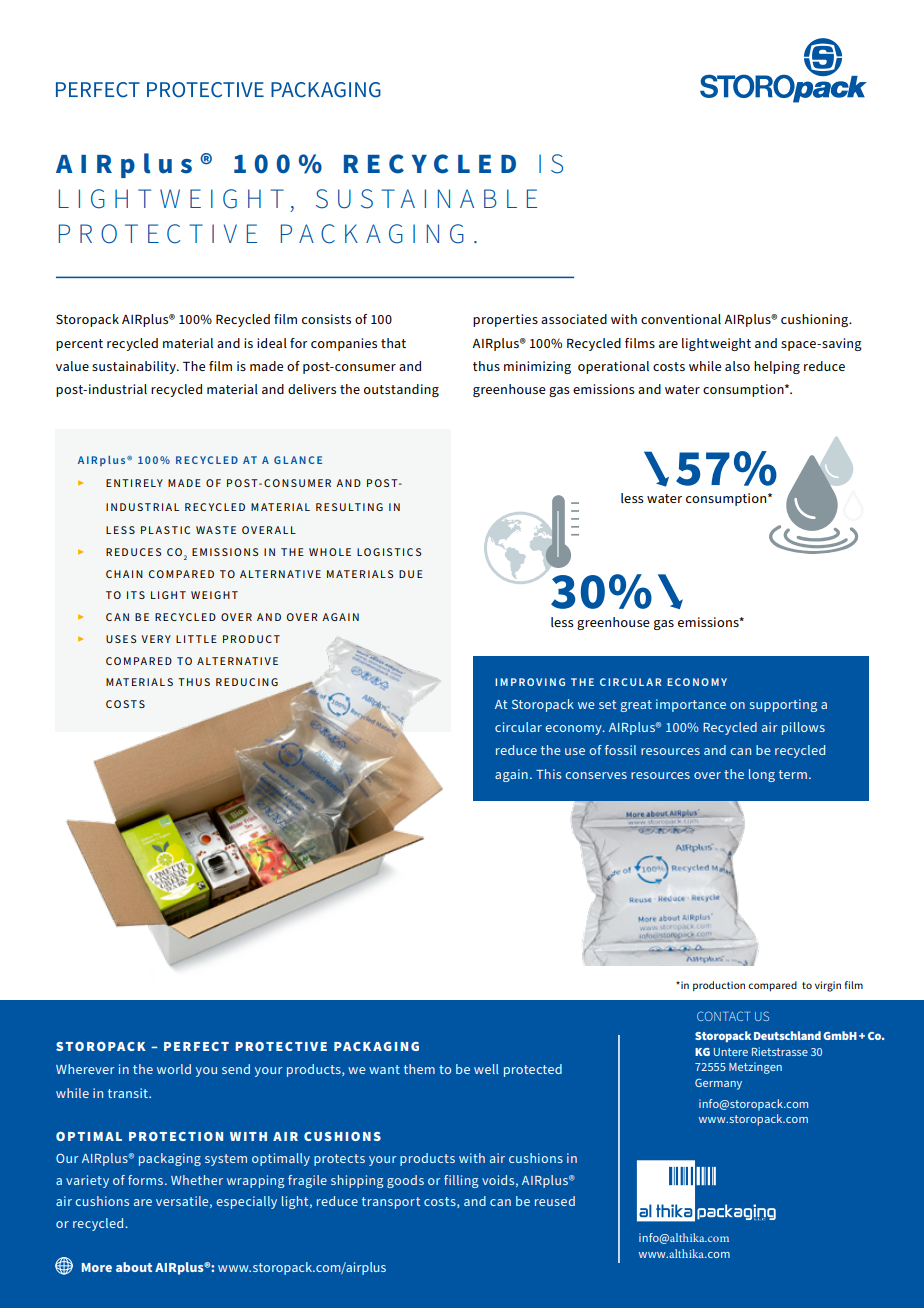 This screenshot has height=1308, width=924. Describe the element at coordinates (389, 552) in the screenshot. I see `LOGISTICS` at that location.
